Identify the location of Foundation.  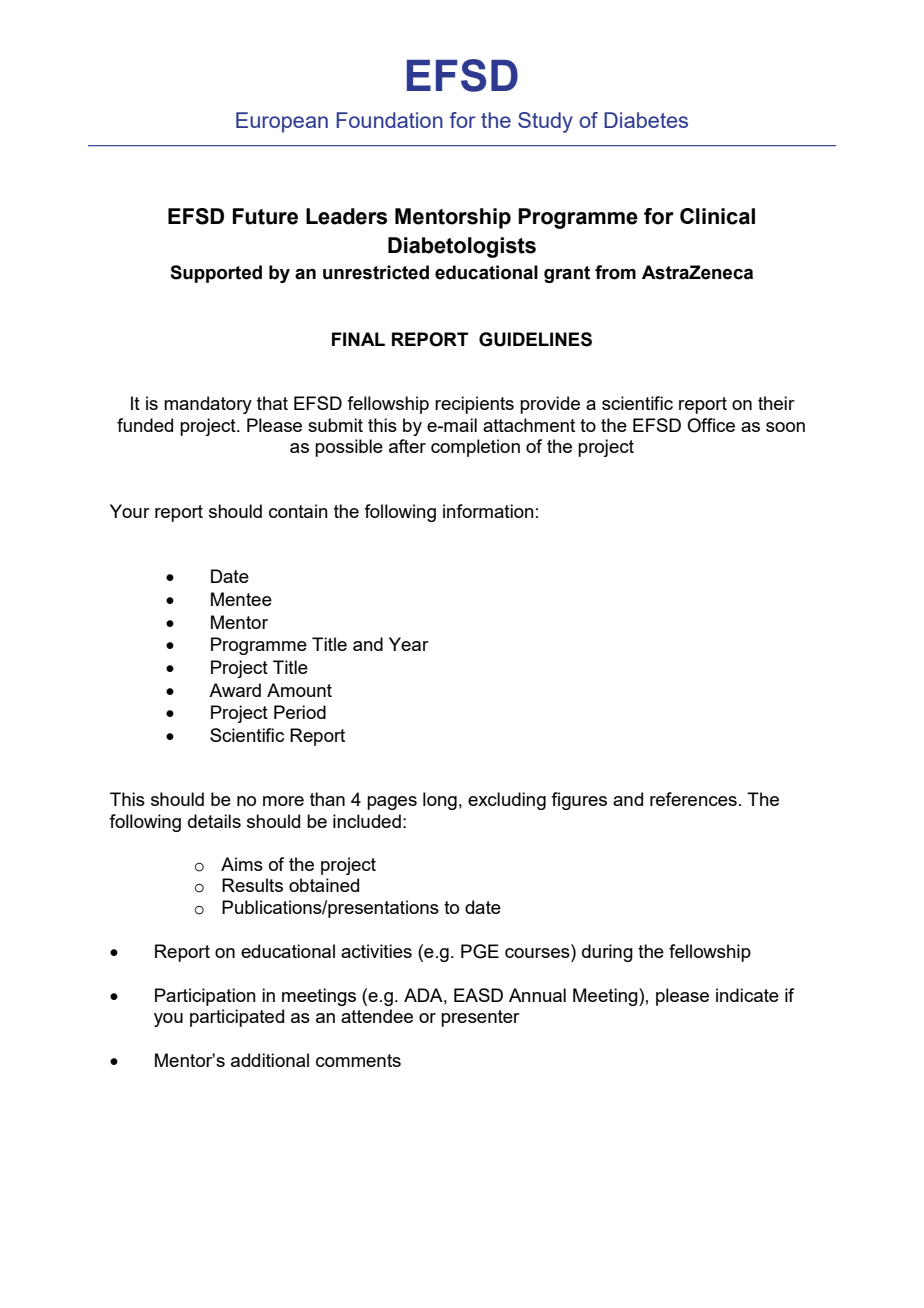
(389, 120).
